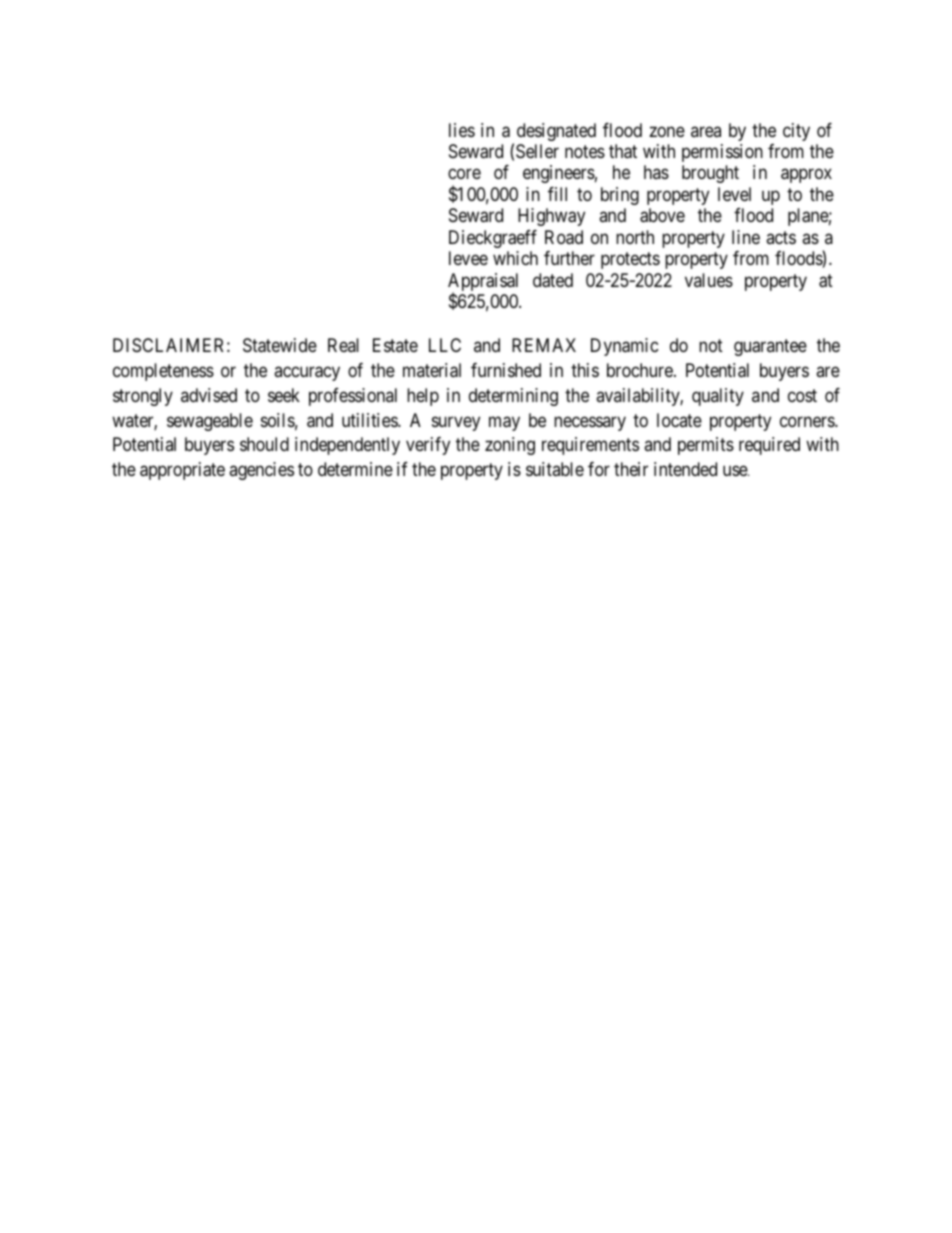 Image resolution: width=952 pixels, height=1233 pixels. What do you see at coordinates (537, 151) in the document?
I see `Seller` at bounding box center [537, 151].
